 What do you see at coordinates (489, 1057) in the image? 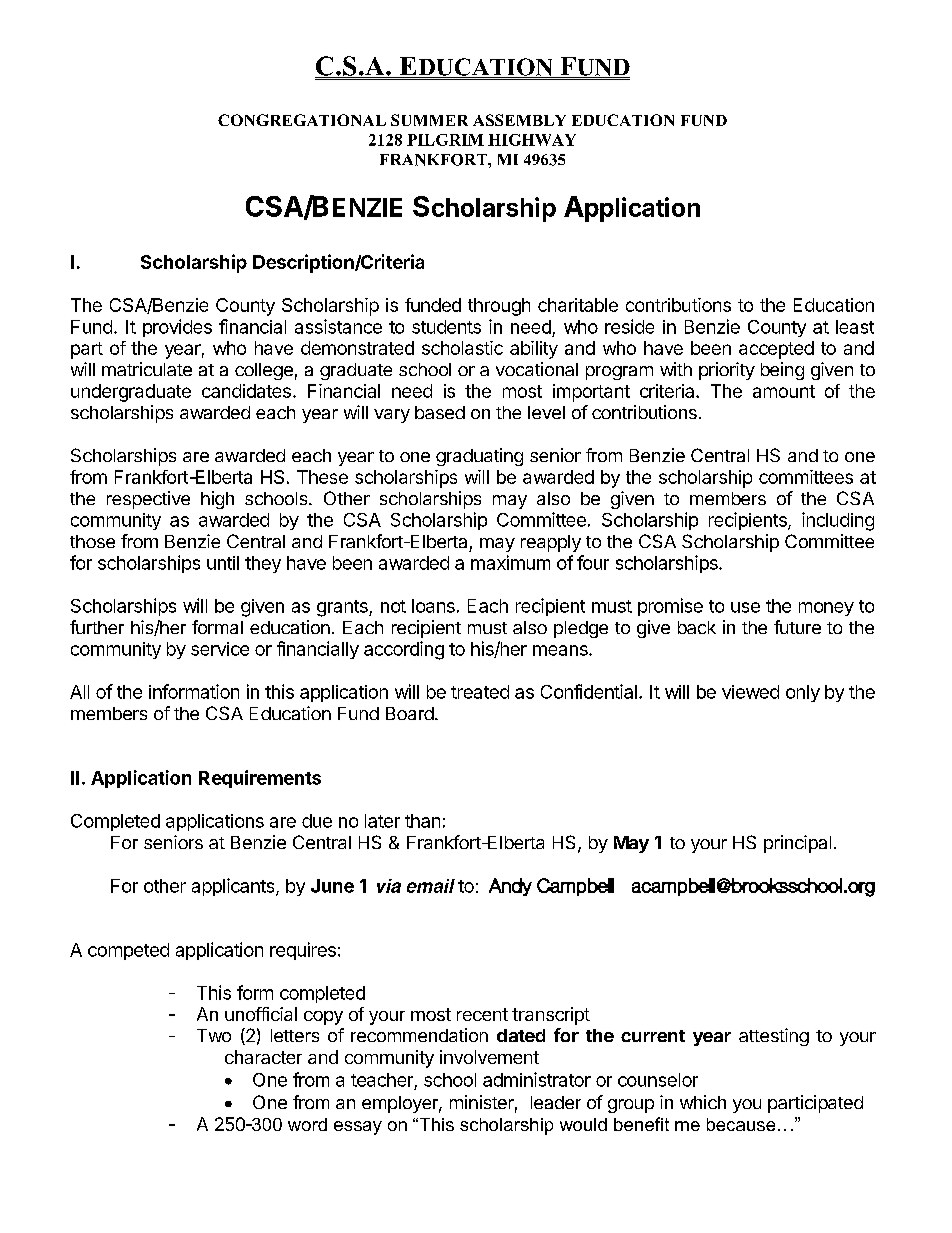
I see `involvement` at bounding box center [489, 1057].
